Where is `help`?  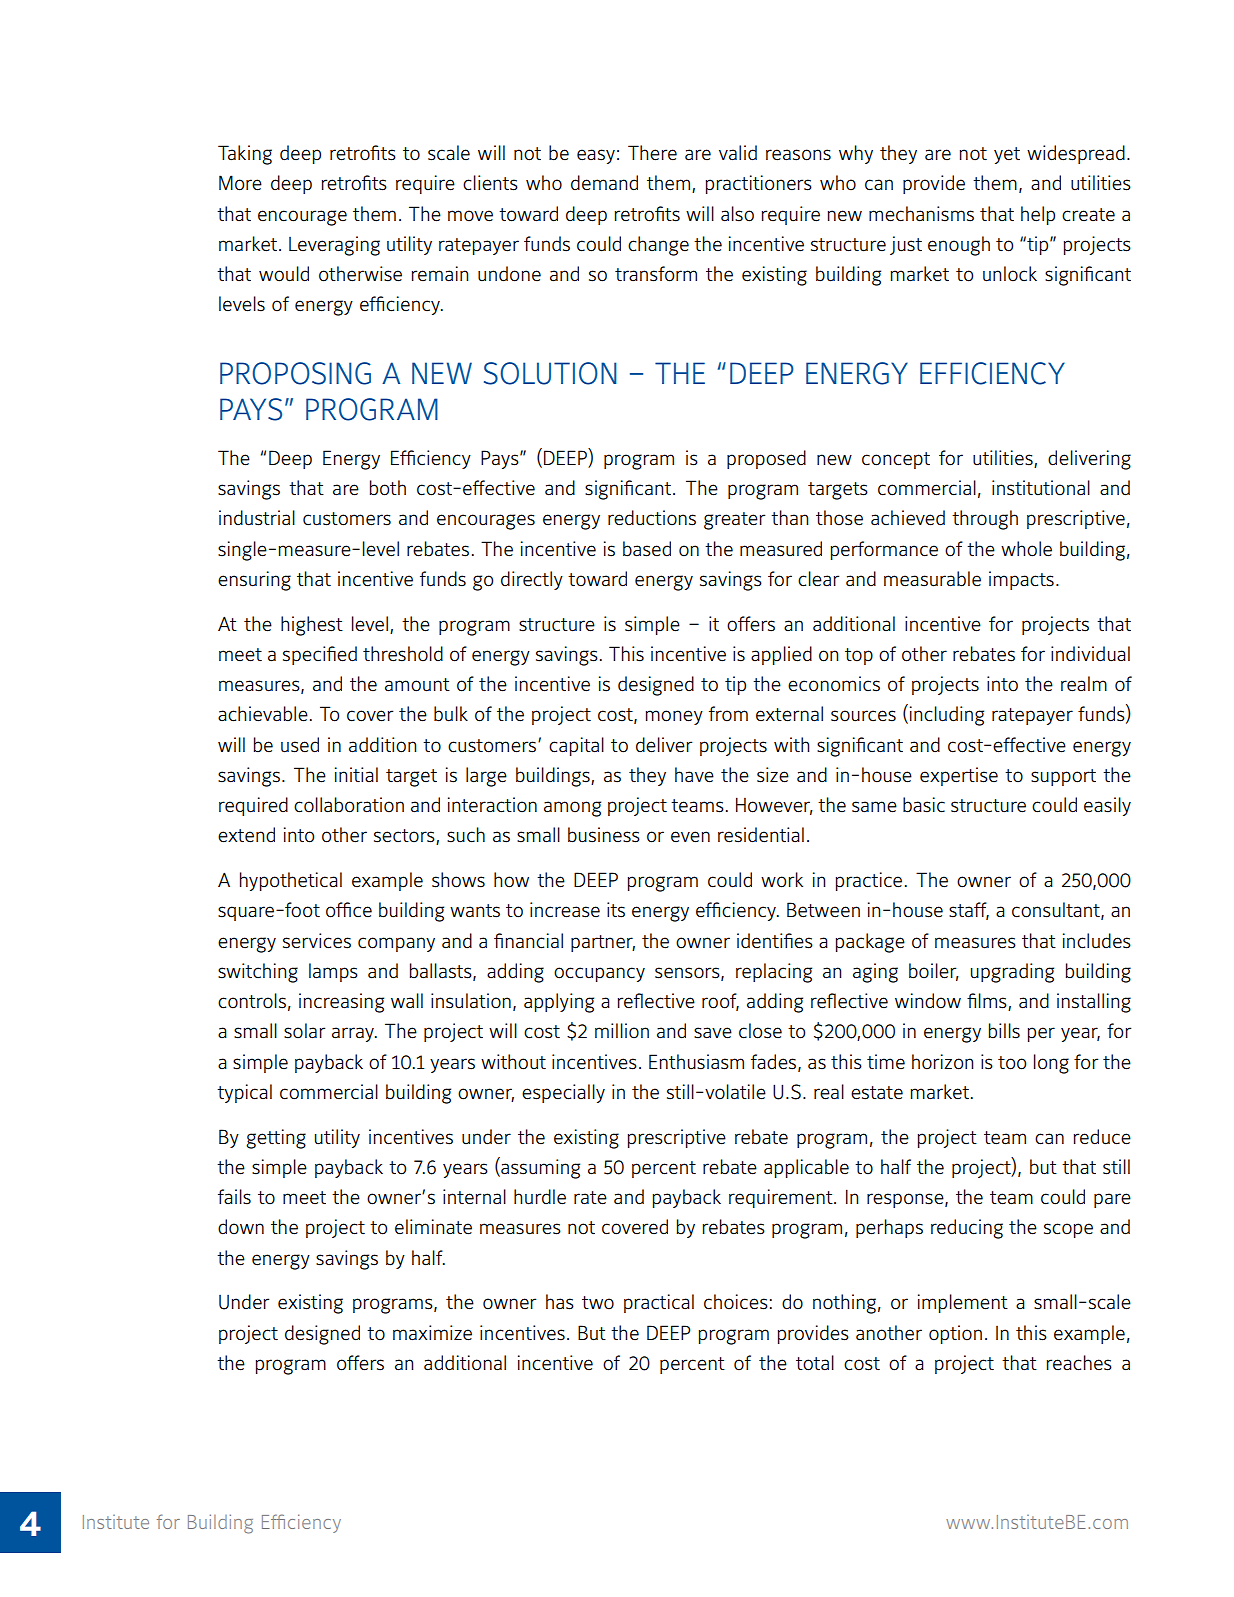 help is located at coordinates (1038, 215).
